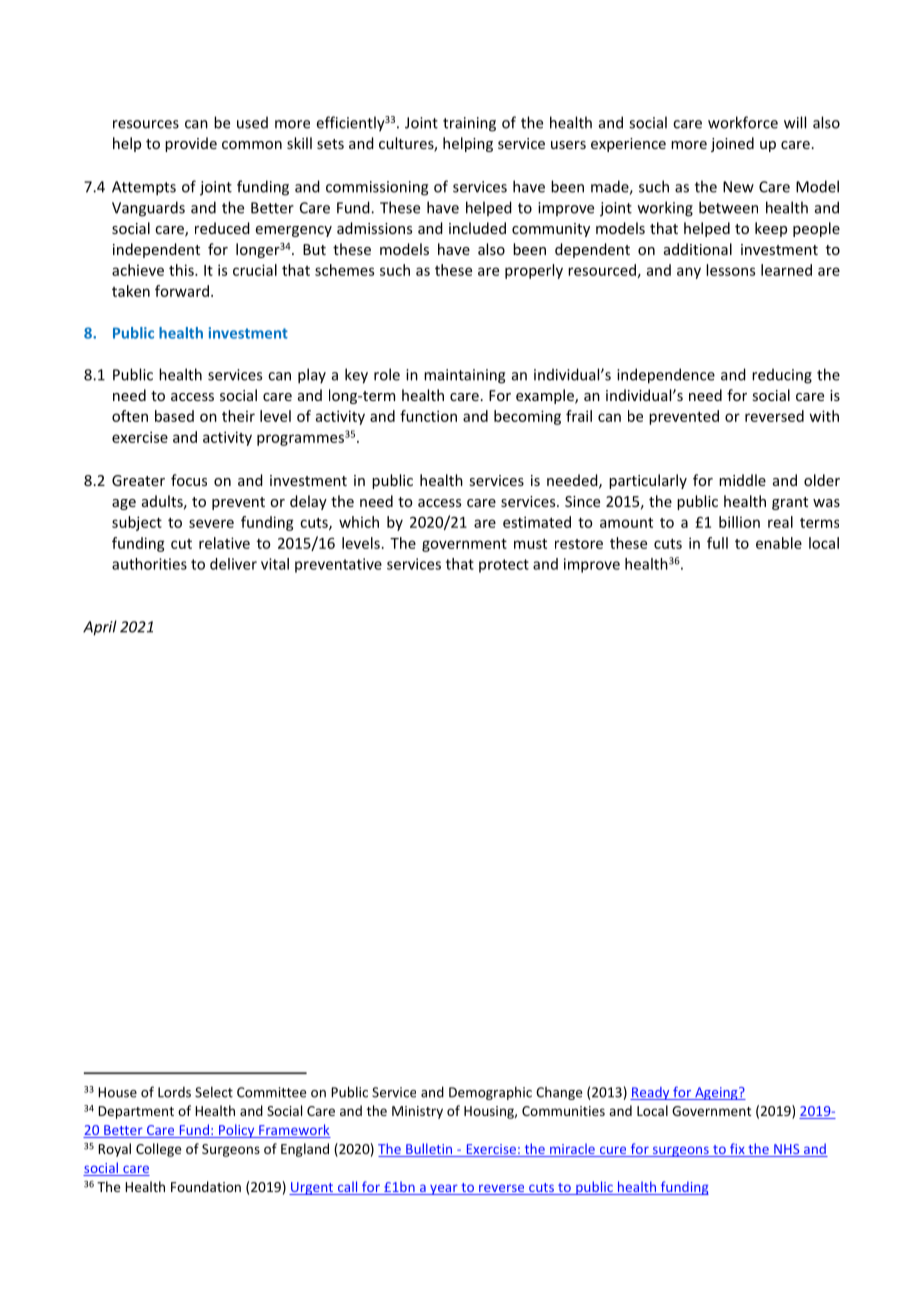 This screenshot has height=1308, width=924. Describe the element at coordinates (191, 144) in the screenshot. I see `provide` at that location.
